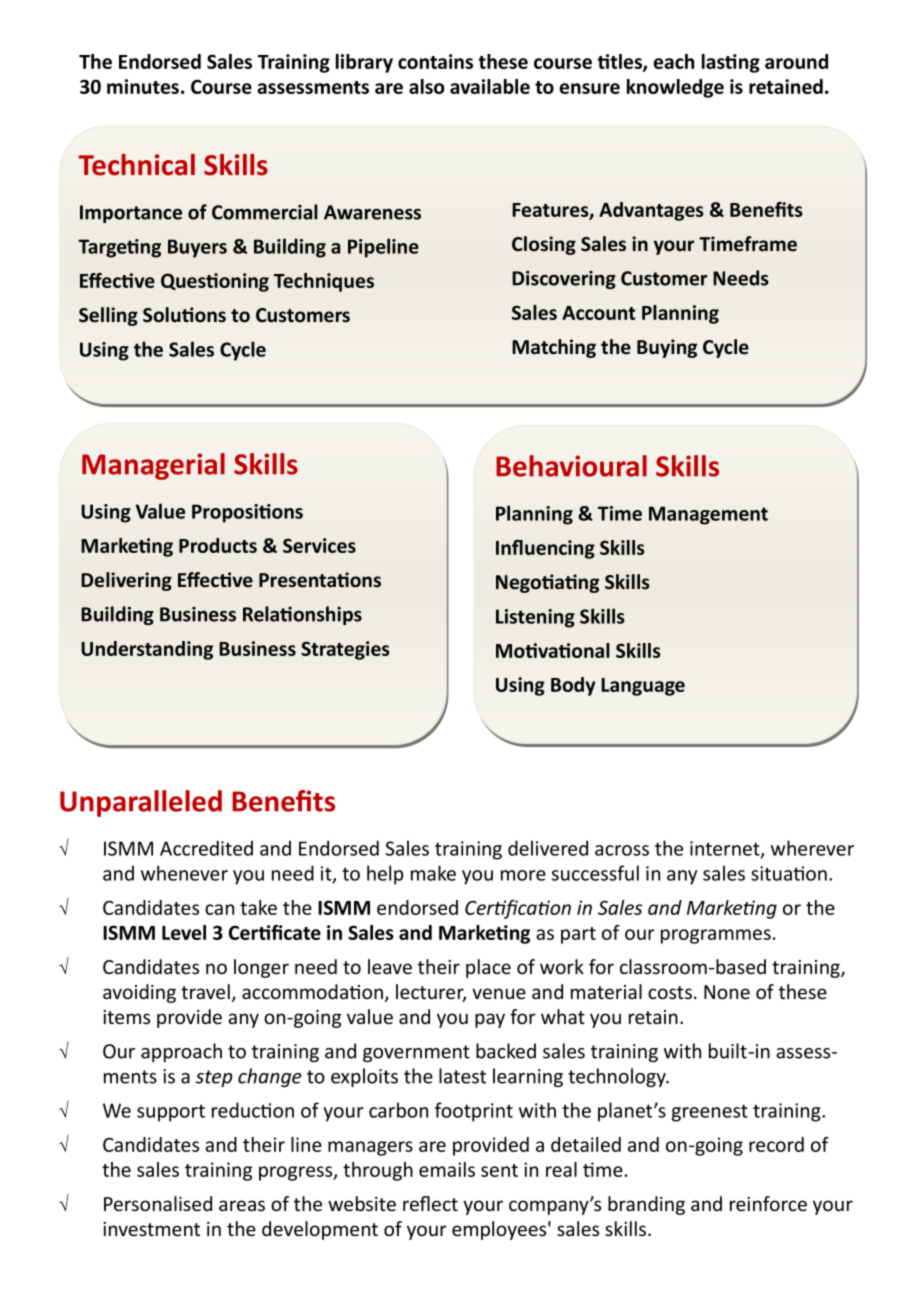 The image size is (924, 1308). Describe the element at coordinates (153, 466) in the screenshot. I see `Managerial` at that location.
